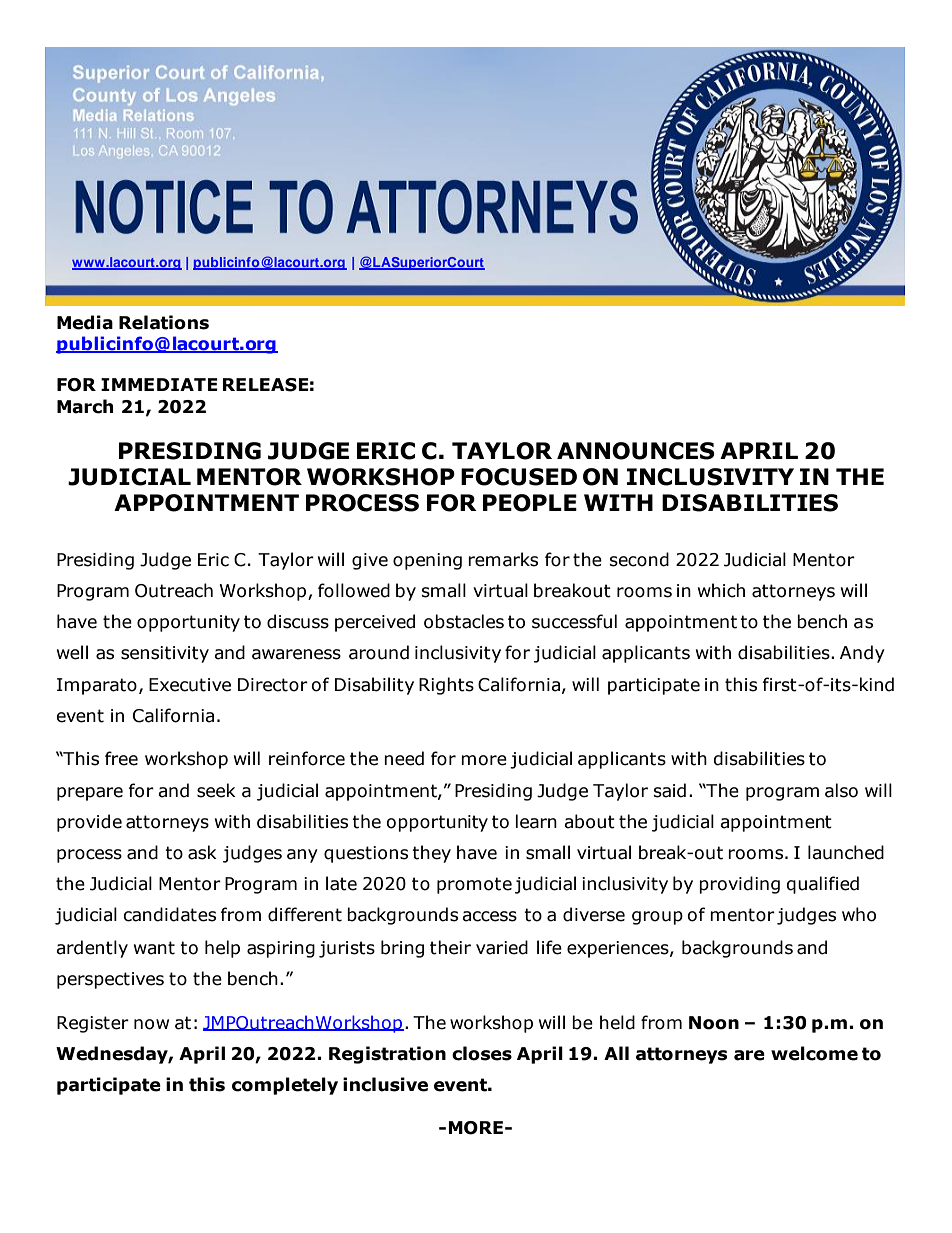  What do you see at coordinates (530, 503) in the page?
I see `PEOPLE` at bounding box center [530, 503].
